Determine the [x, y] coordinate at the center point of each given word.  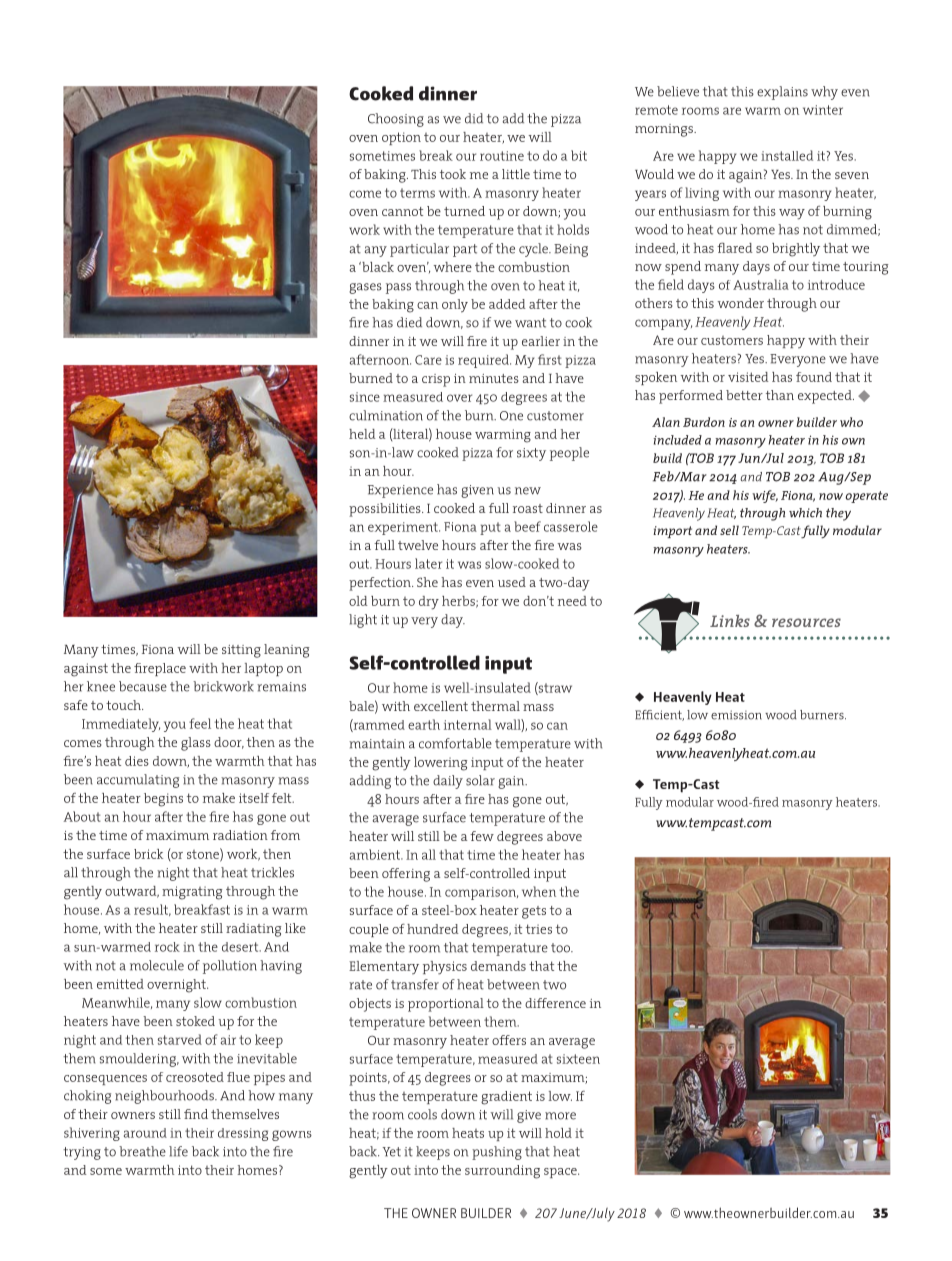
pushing [497, 1153]
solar [480, 780]
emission [736, 715]
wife [765, 496]
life [178, 1151]
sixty [531, 454]
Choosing [396, 120]
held [362, 434]
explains [782, 93]
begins [163, 800]
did [474, 118]
